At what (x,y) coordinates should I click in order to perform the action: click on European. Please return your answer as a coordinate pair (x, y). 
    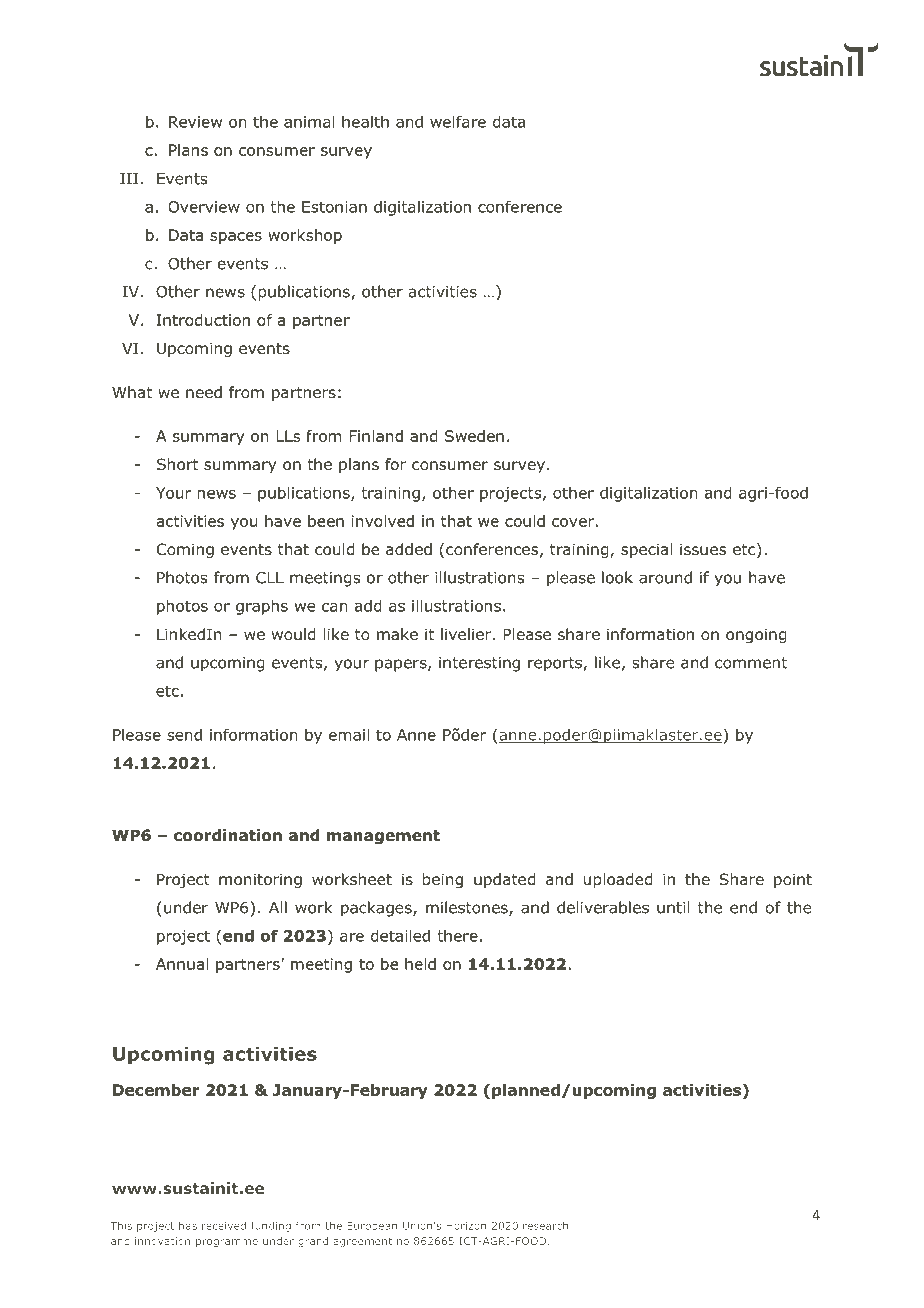
    Looking at the image, I should click on (372, 1227).
